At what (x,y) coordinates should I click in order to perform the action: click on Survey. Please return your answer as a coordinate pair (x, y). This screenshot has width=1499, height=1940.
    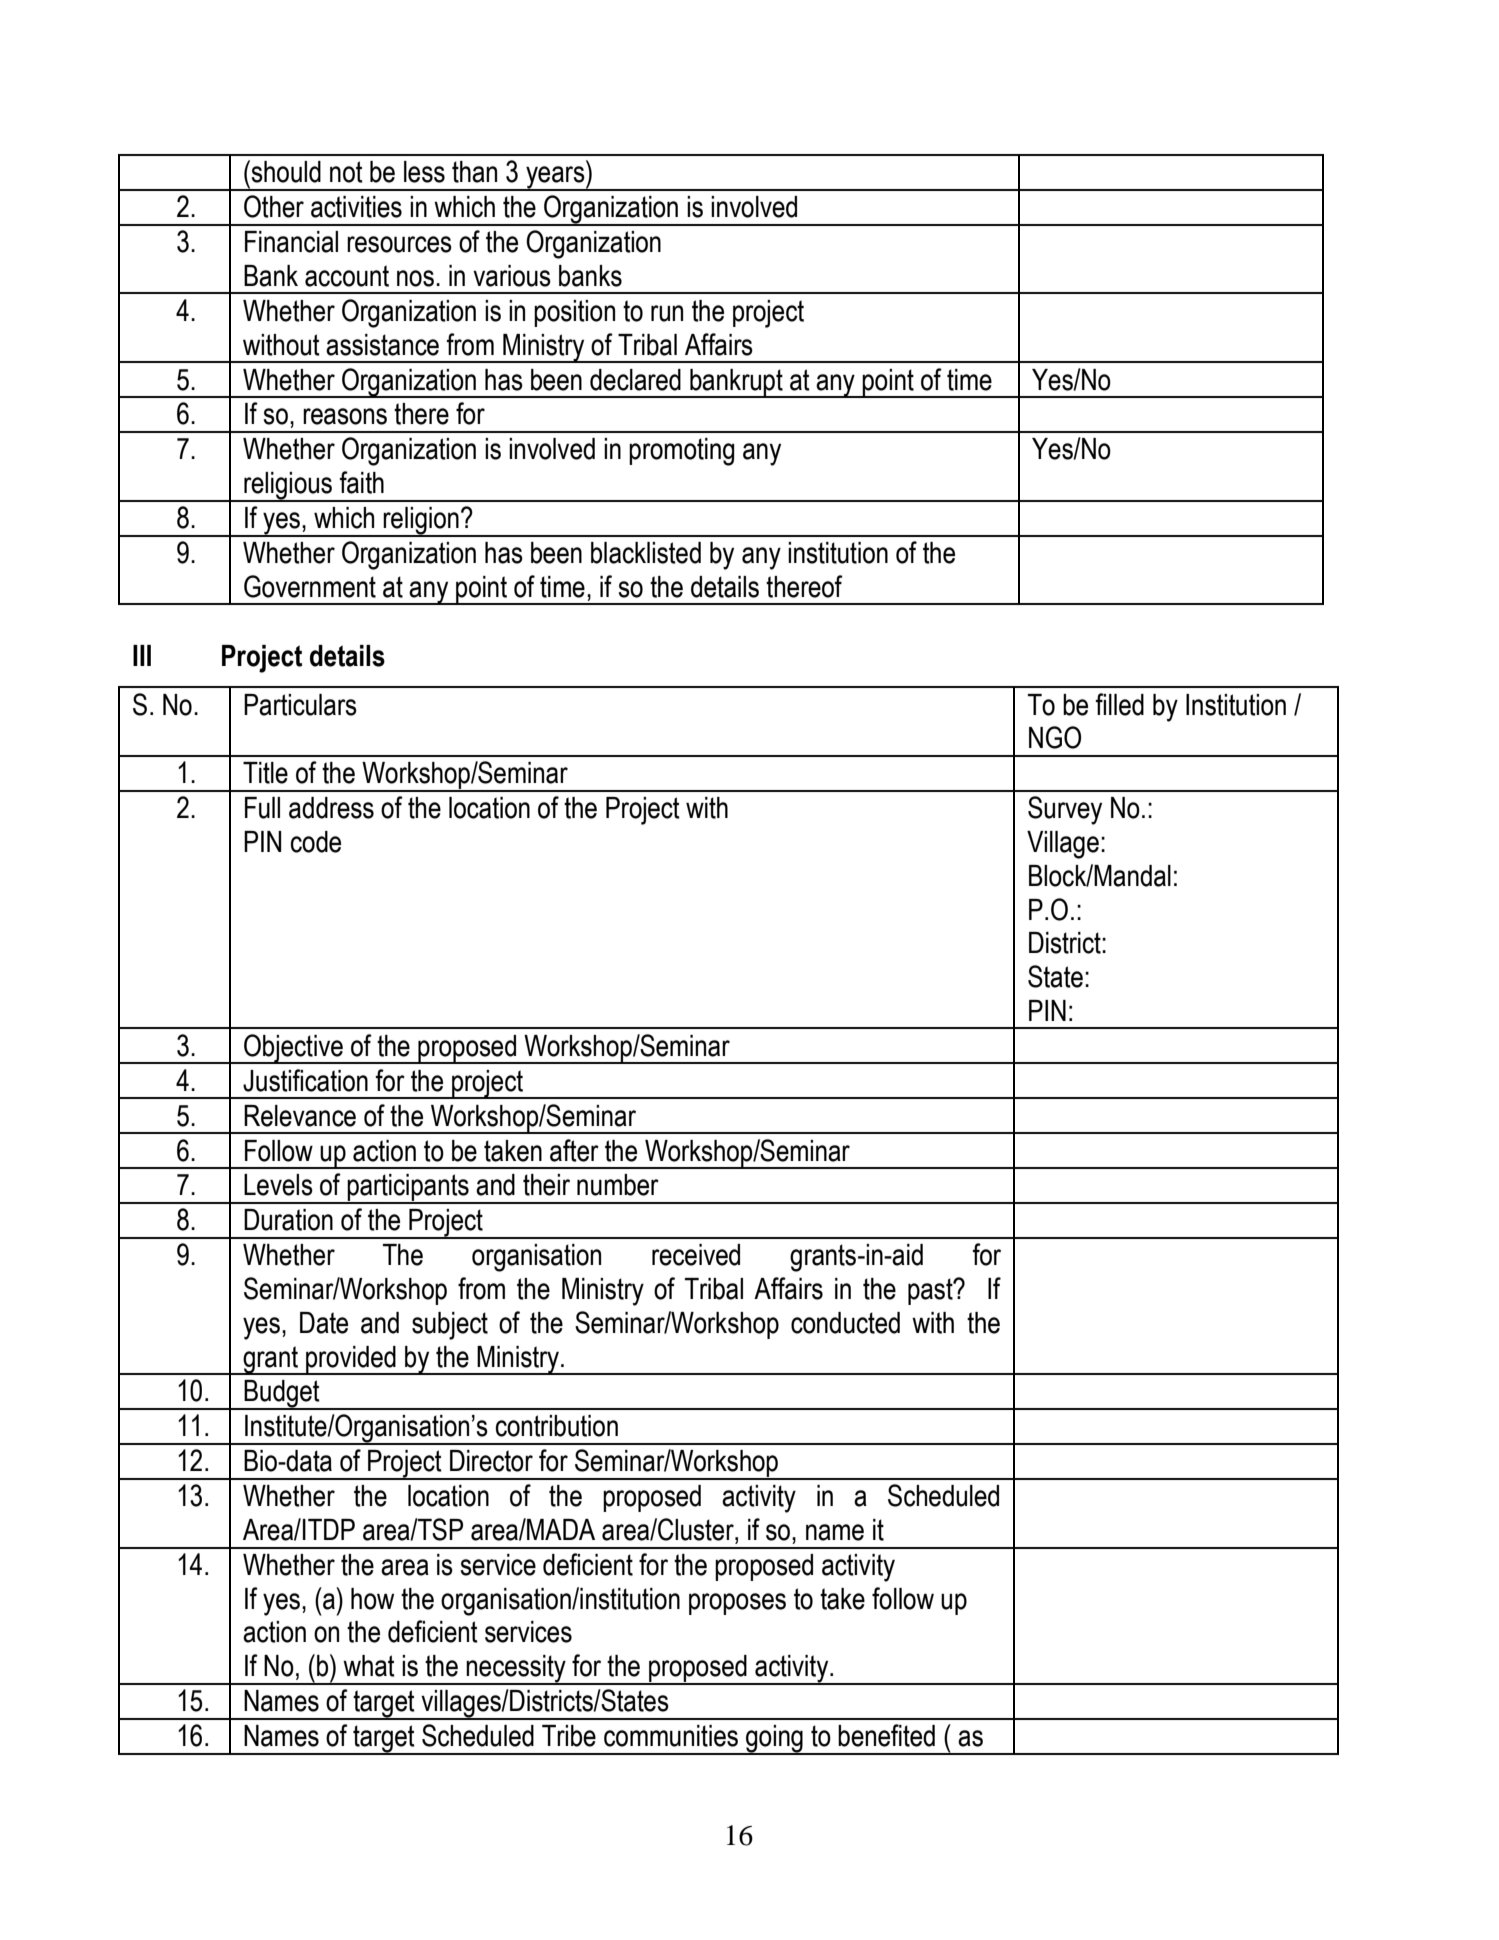
    Looking at the image, I should click on (1065, 810).
